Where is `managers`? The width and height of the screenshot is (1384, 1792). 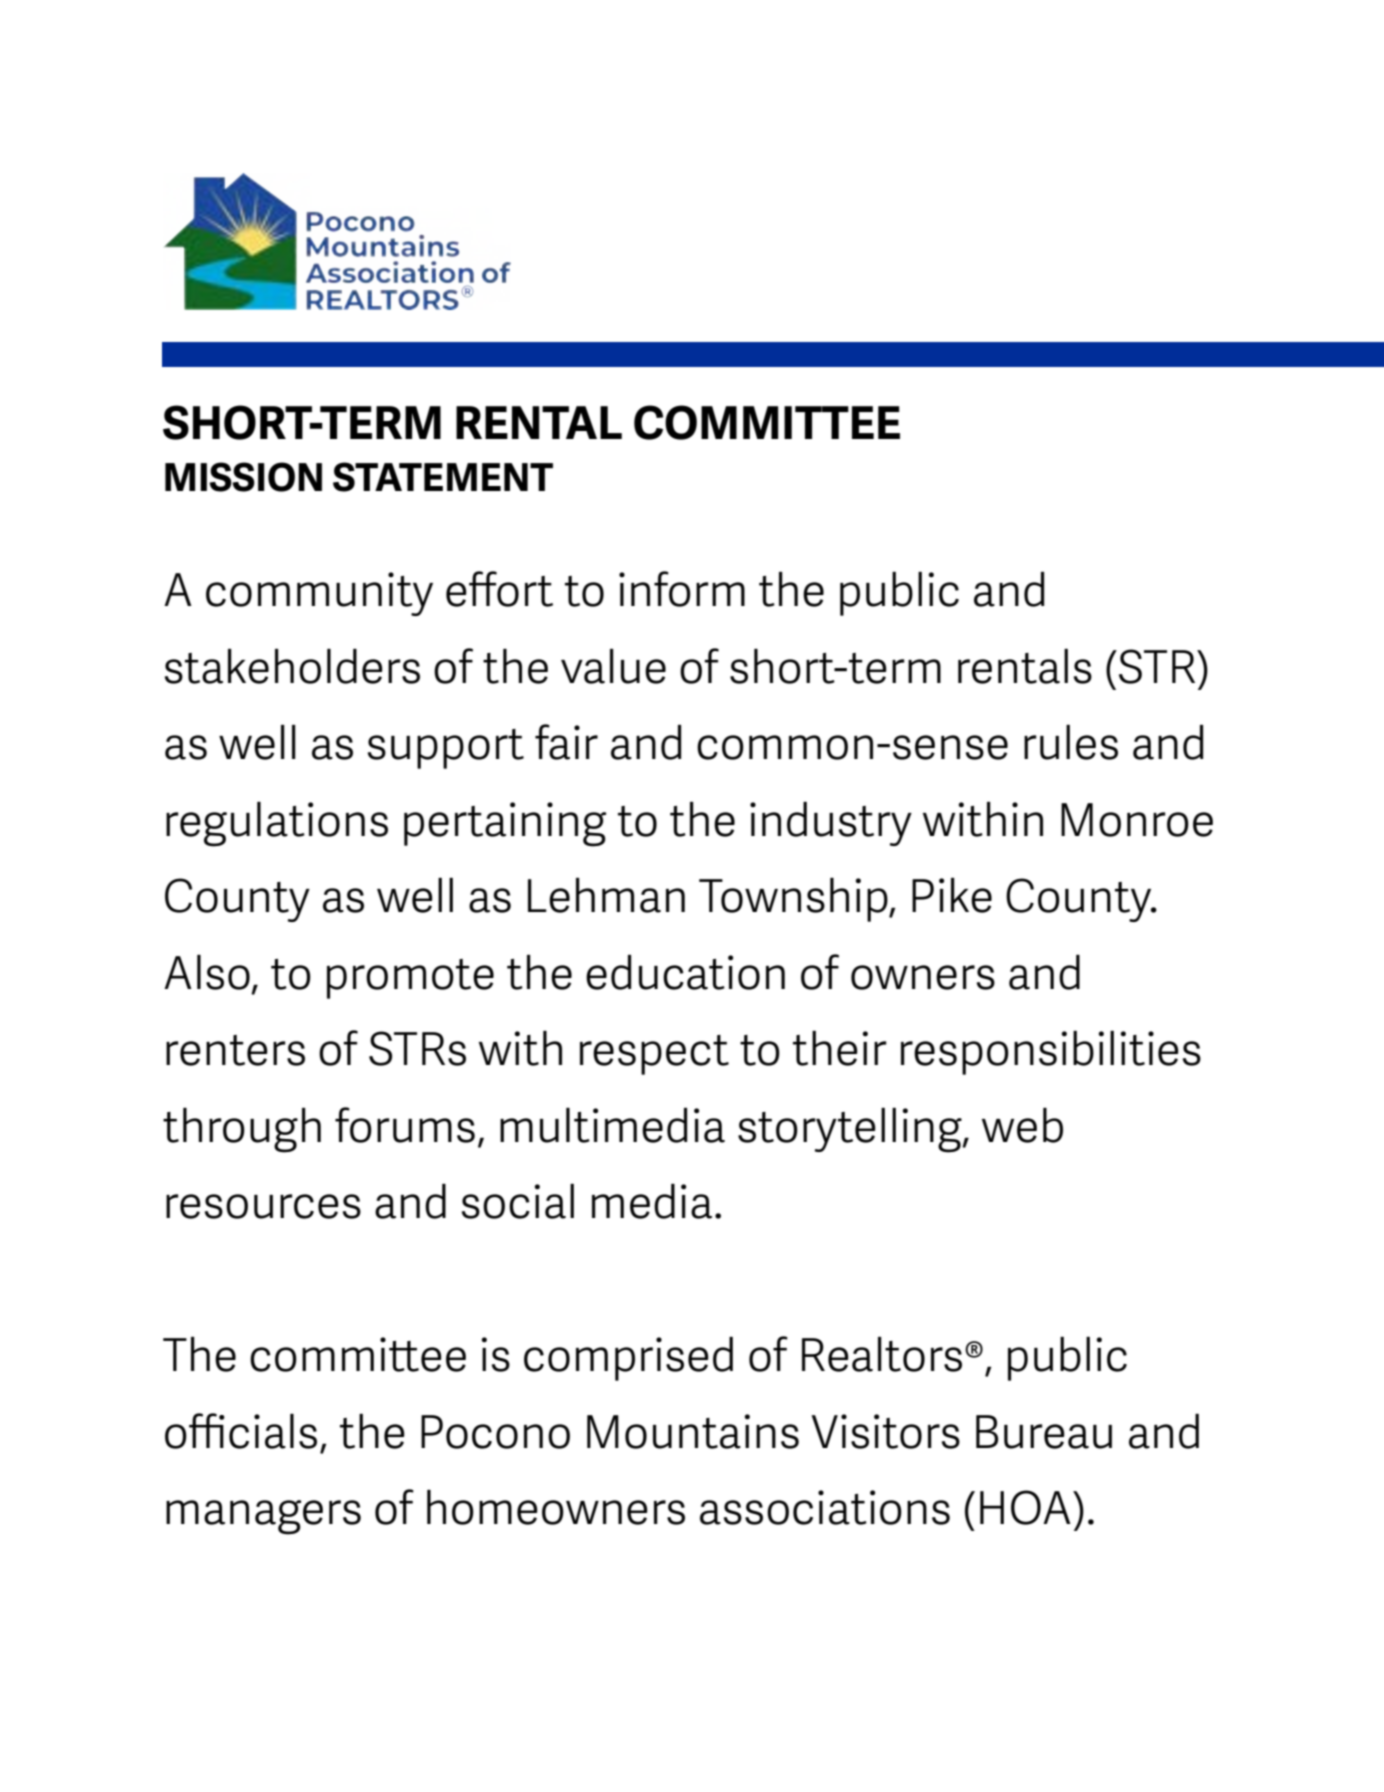 managers is located at coordinates (263, 1517).
